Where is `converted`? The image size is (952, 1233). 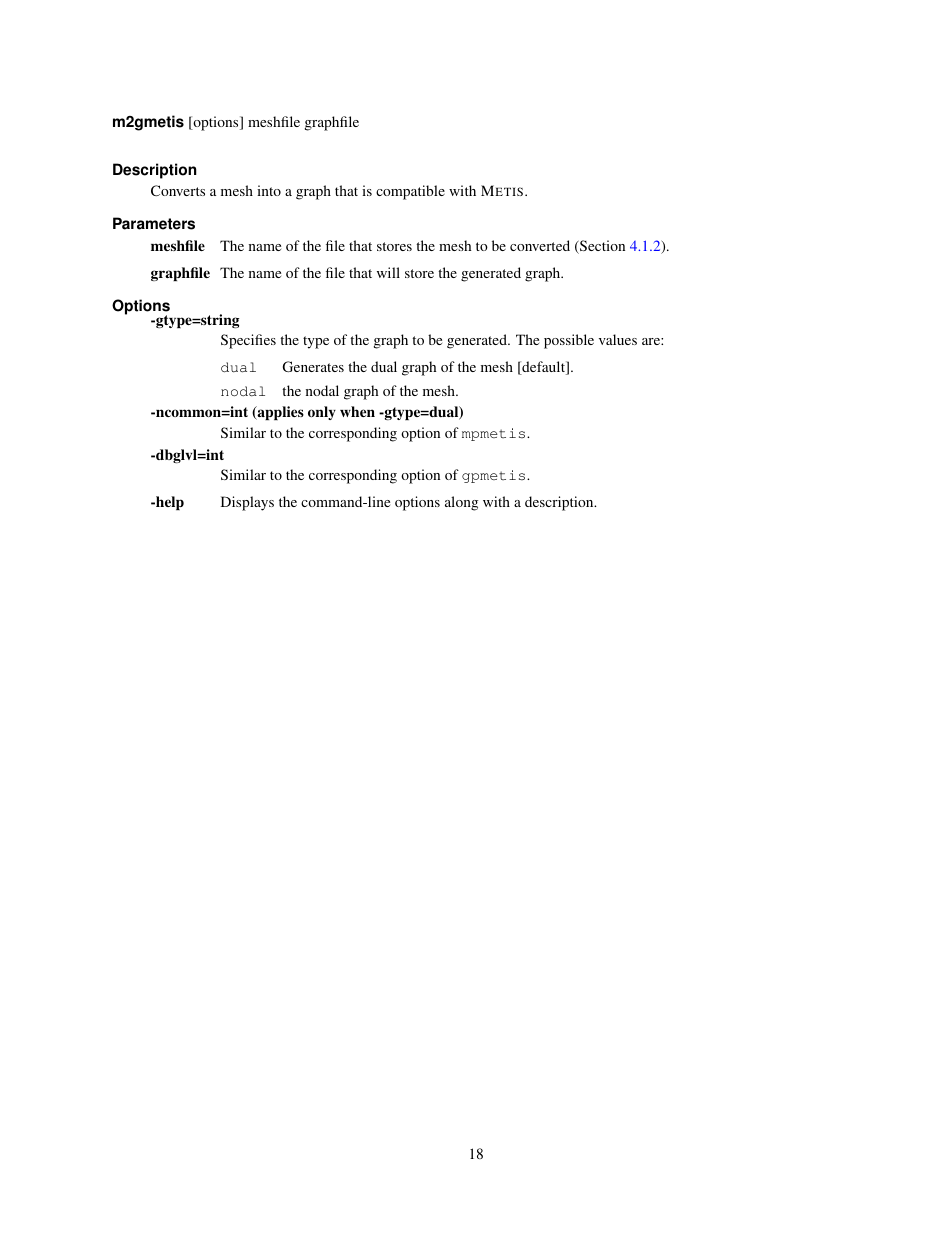 converted is located at coordinates (540, 245).
